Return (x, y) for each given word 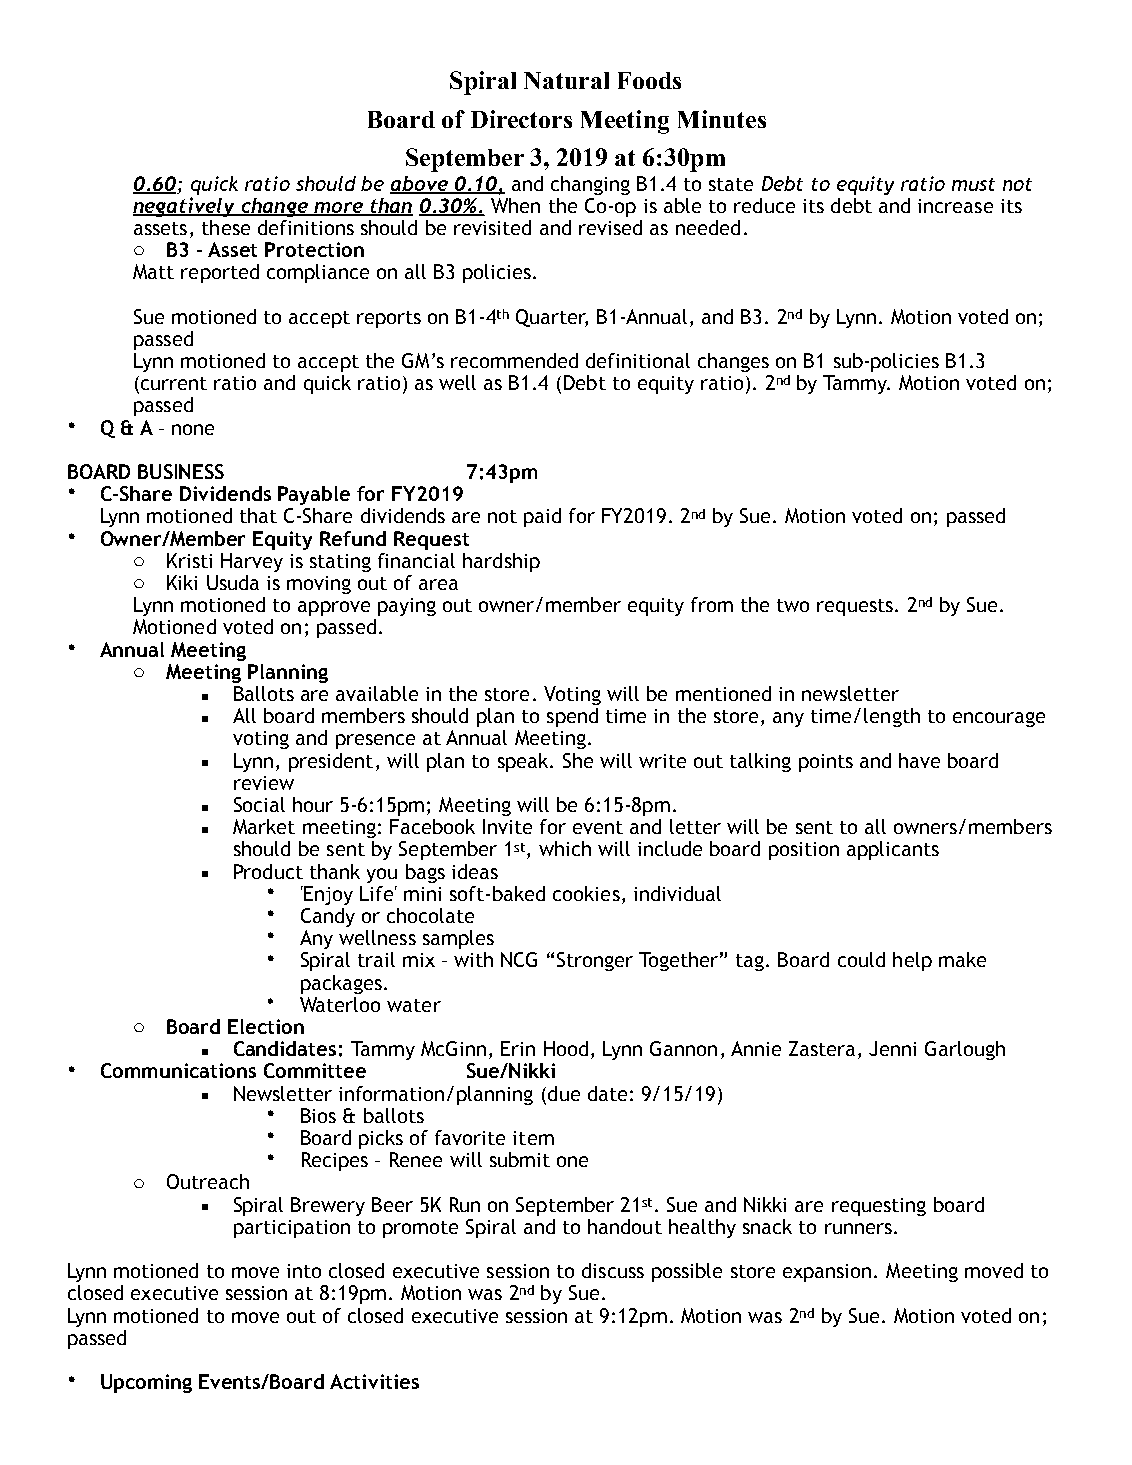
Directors (521, 119)
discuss (613, 1270)
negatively (185, 207)
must (973, 184)
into (304, 1271)
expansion (827, 1273)
